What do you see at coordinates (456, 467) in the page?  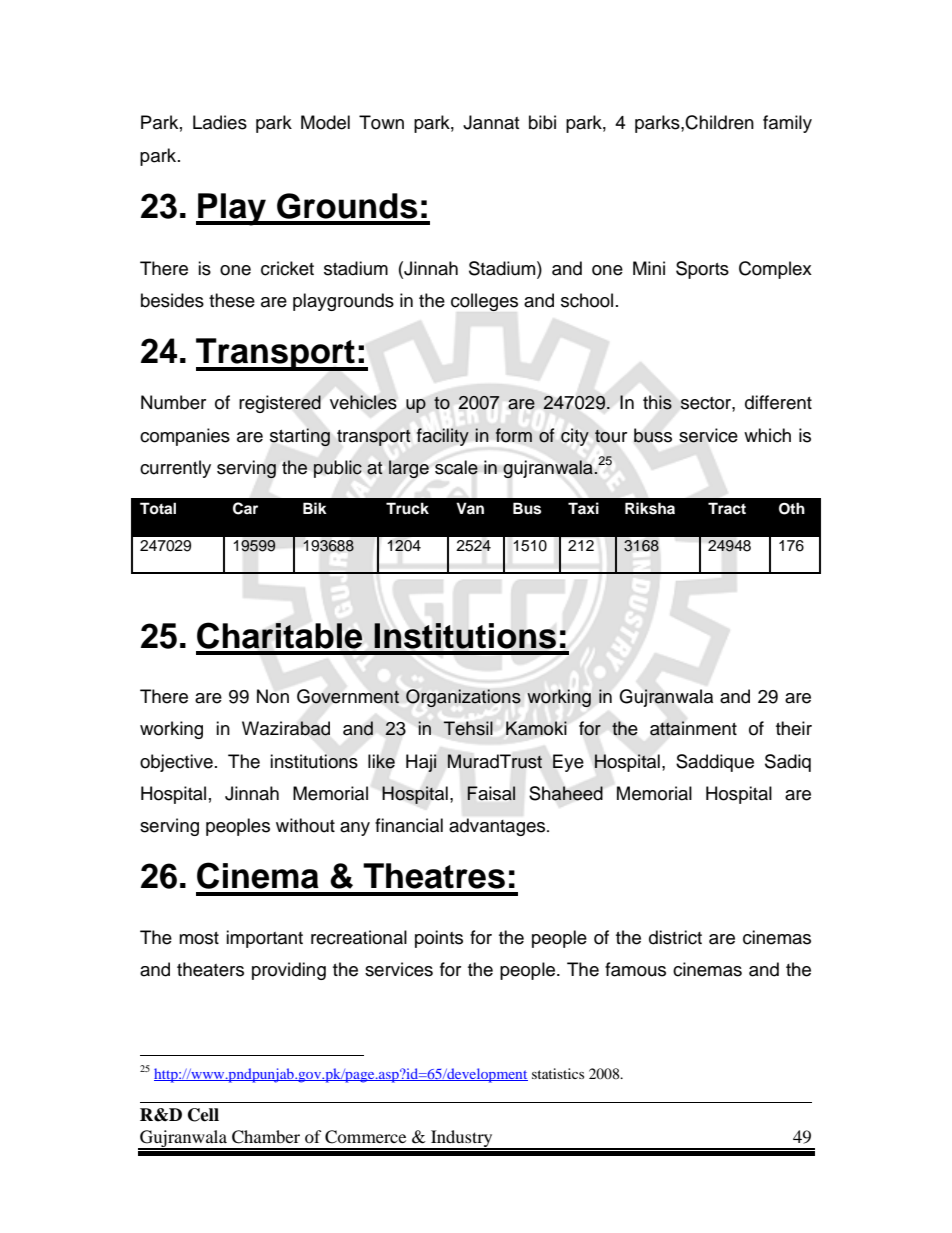 I see `scale` at bounding box center [456, 467].
